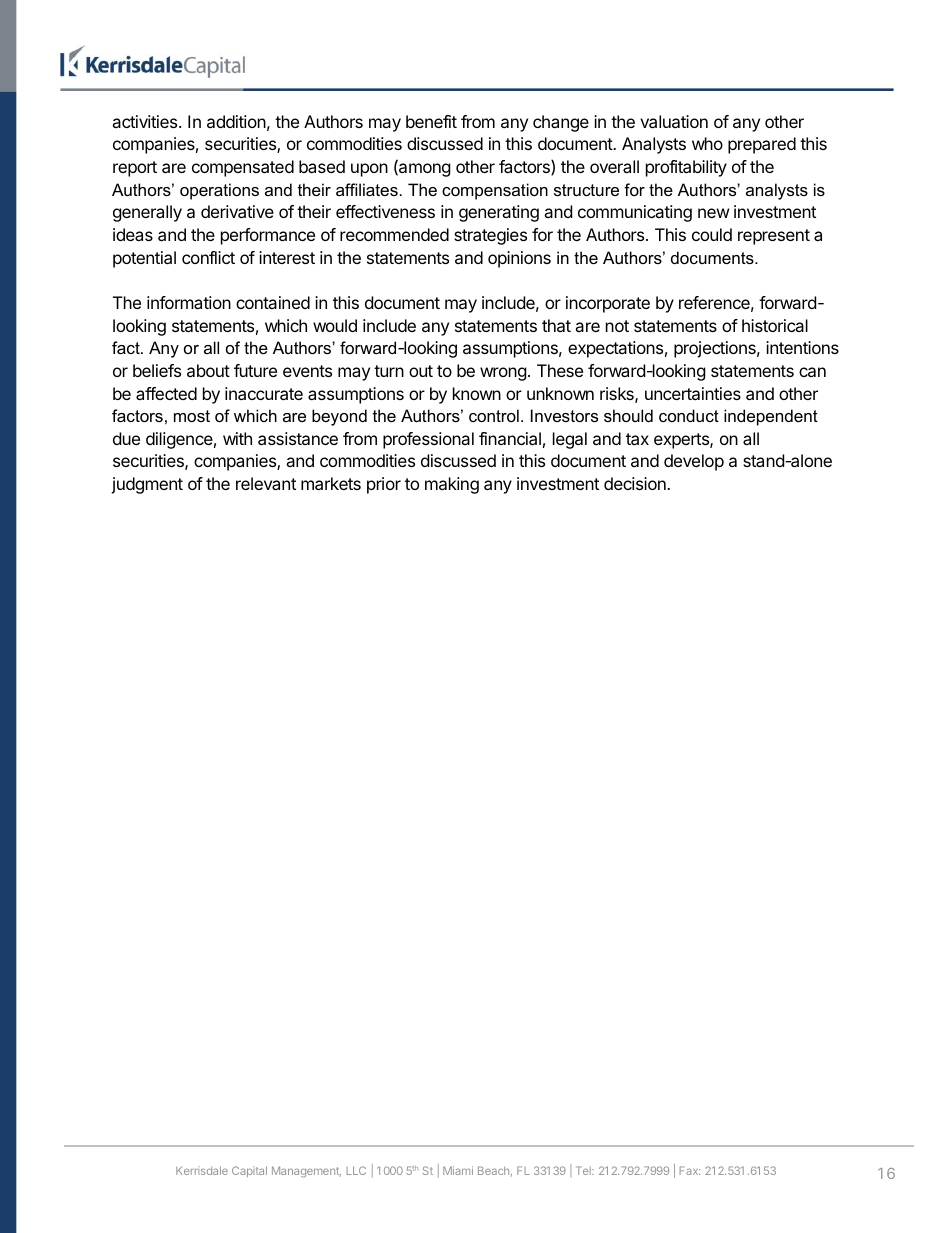 This page has width=952, height=1233. I want to click on decision, so click(636, 483).
